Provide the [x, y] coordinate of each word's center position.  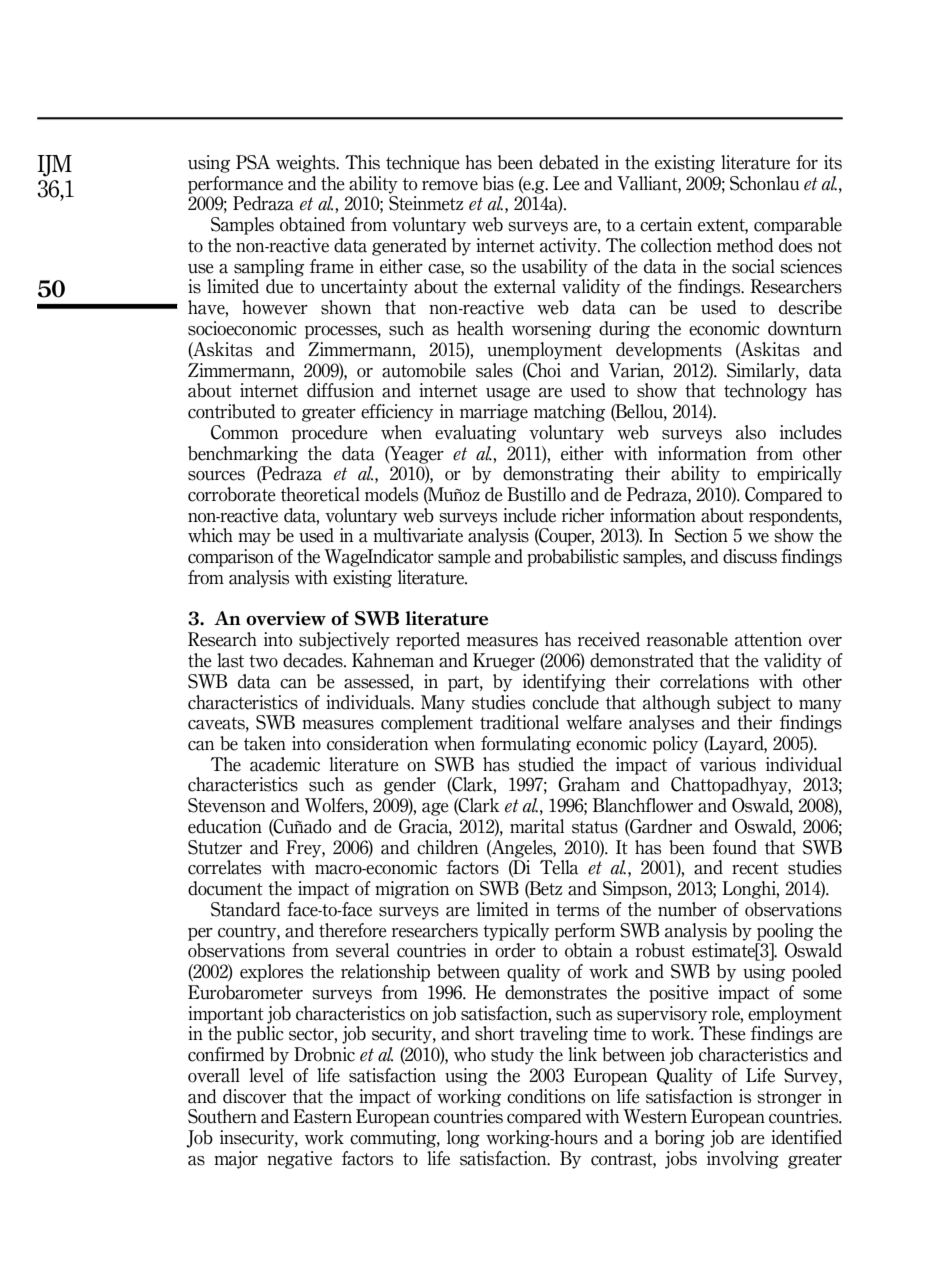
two [263, 661]
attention [768, 639]
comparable [798, 226]
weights [307, 164]
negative [299, 1160]
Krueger [504, 662]
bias [498, 183]
